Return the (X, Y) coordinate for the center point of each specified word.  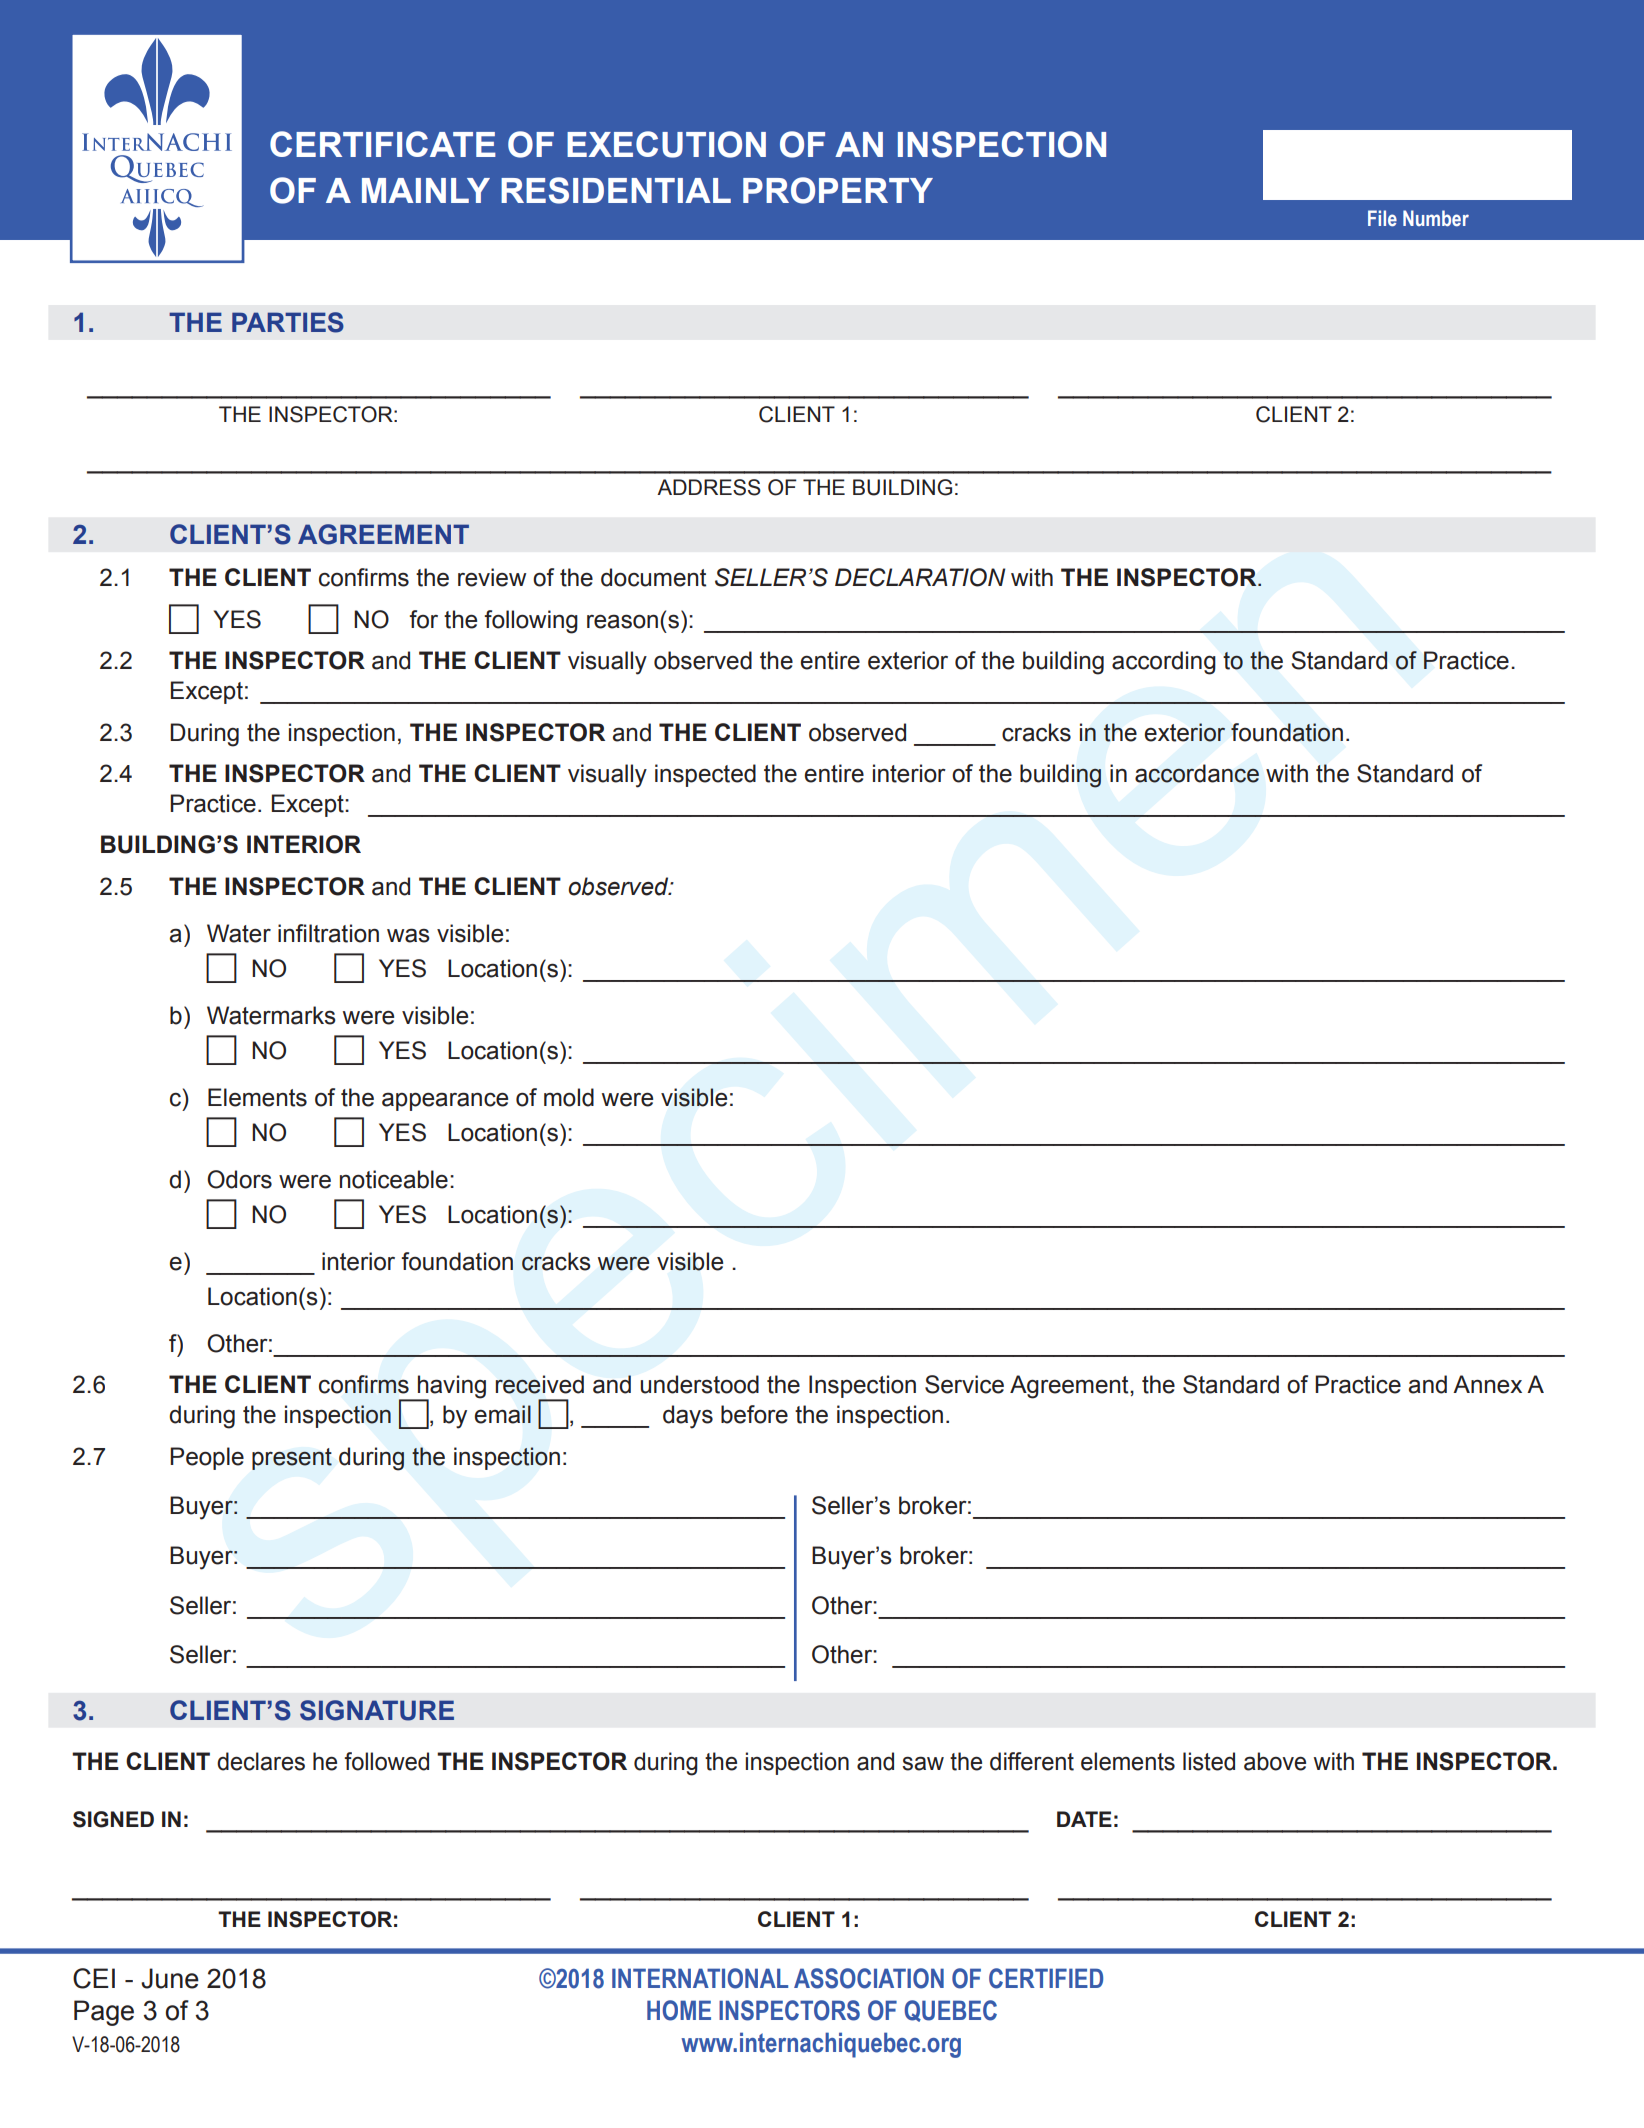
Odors (239, 1179)
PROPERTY (838, 190)
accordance (1197, 773)
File (1382, 218)
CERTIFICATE (383, 144)
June (170, 1978)
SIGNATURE (377, 1710)
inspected (705, 775)
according (1164, 663)
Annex (1487, 1384)
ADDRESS (709, 487)
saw (923, 1763)
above (1275, 1761)
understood (699, 1384)
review (492, 577)
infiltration (328, 933)
